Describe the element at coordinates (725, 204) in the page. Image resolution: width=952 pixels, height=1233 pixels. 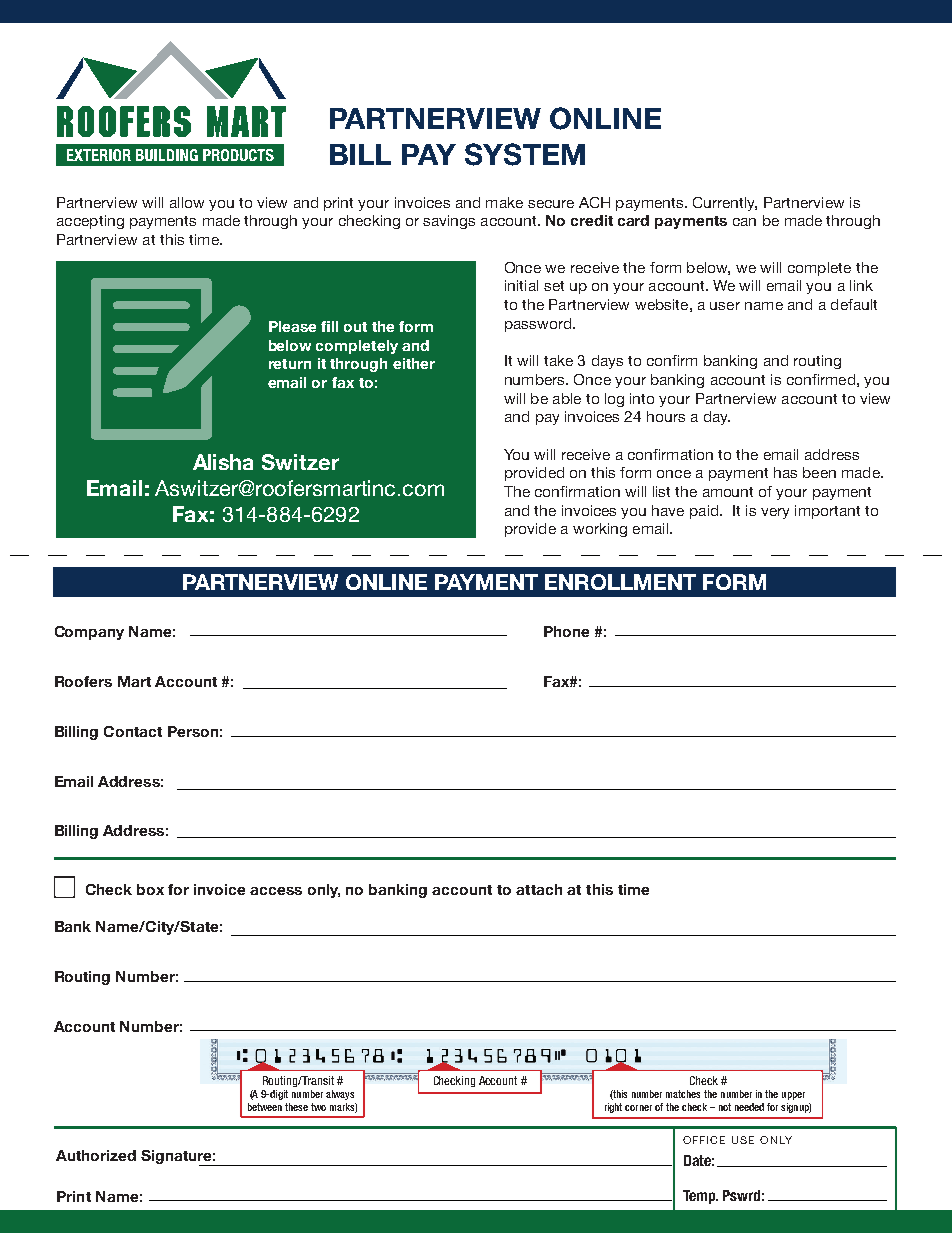
I see `Currently` at that location.
